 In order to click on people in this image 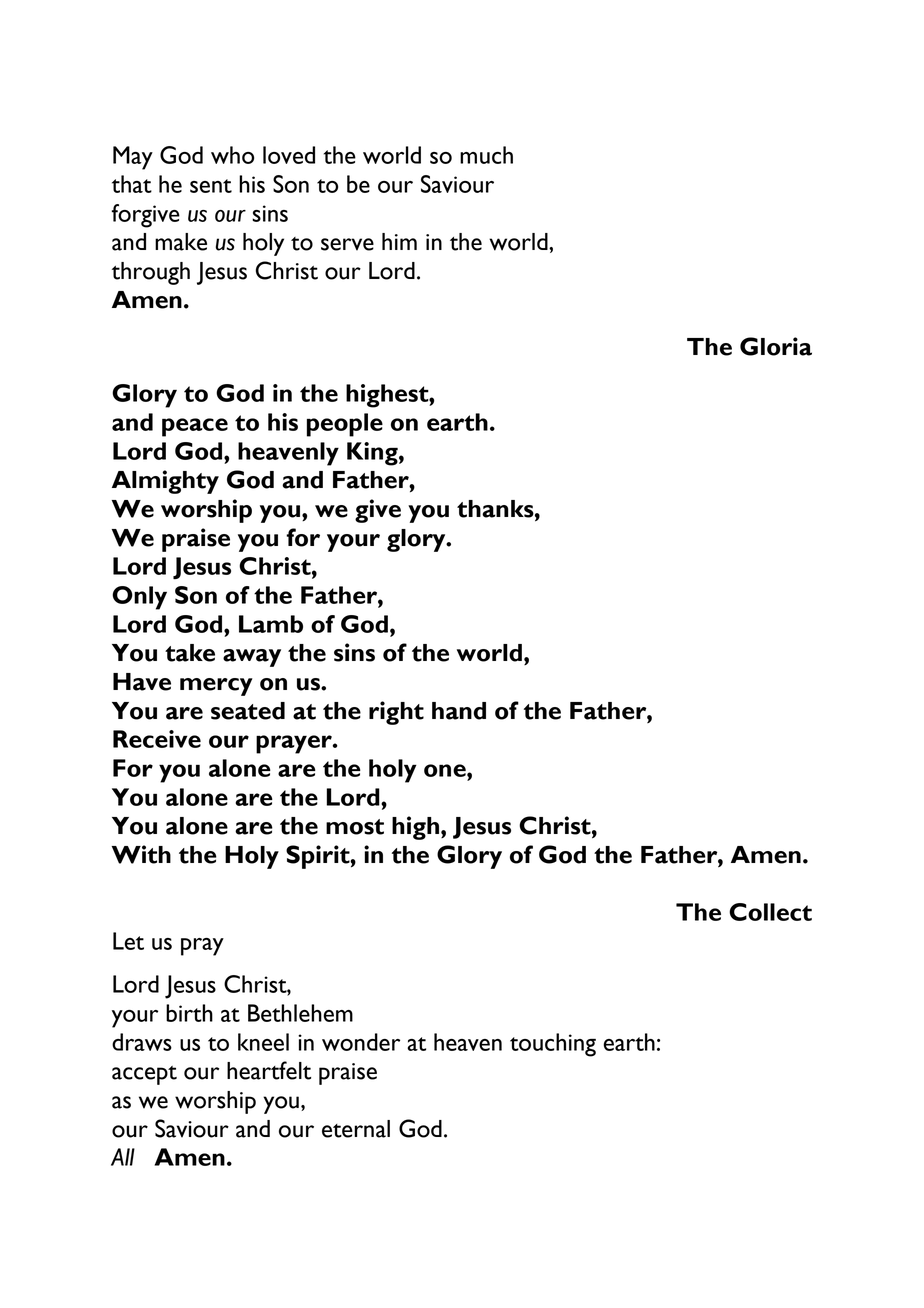, I will do `click(345, 425)`.
